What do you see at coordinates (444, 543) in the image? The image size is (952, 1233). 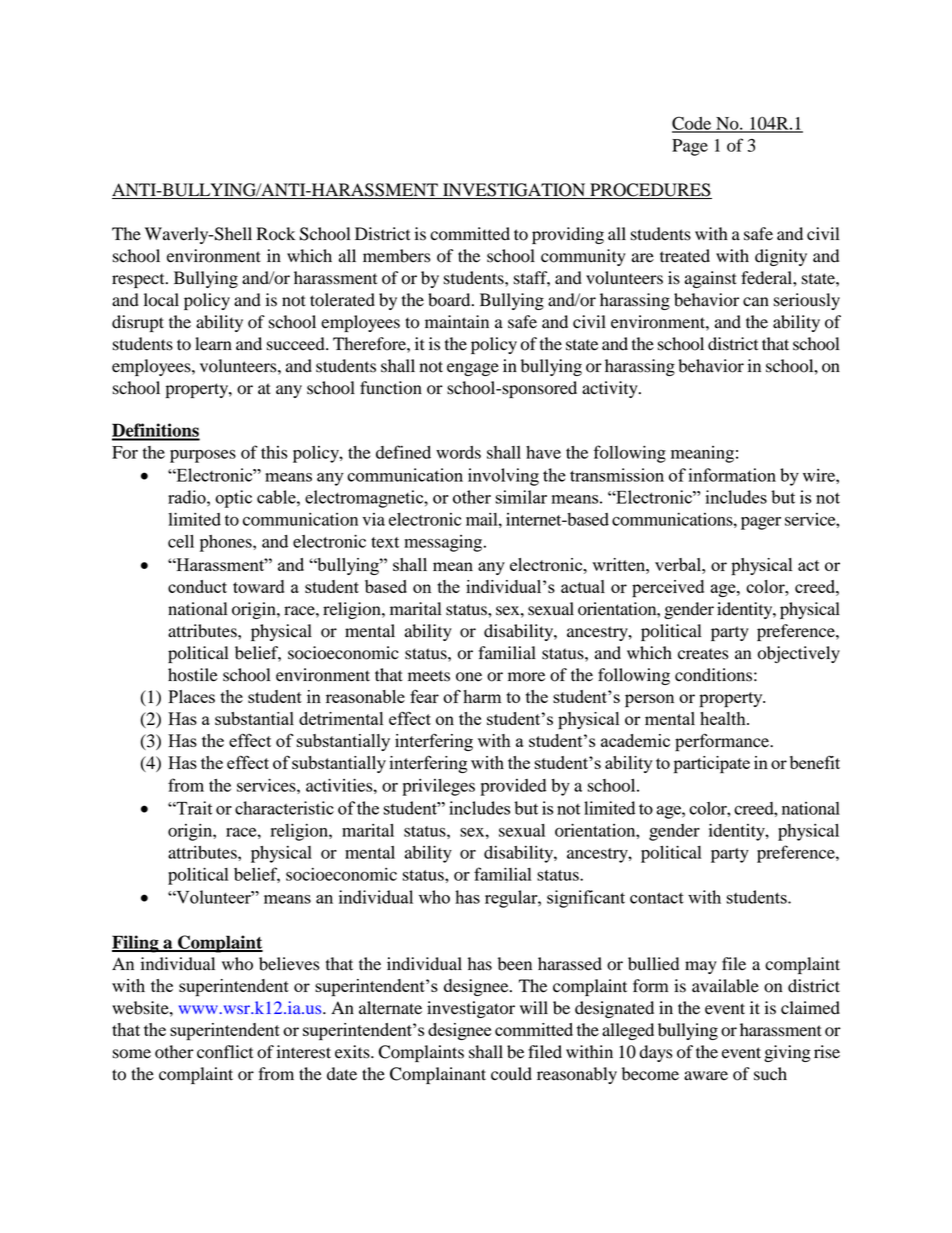 I see `messaging` at bounding box center [444, 543].
